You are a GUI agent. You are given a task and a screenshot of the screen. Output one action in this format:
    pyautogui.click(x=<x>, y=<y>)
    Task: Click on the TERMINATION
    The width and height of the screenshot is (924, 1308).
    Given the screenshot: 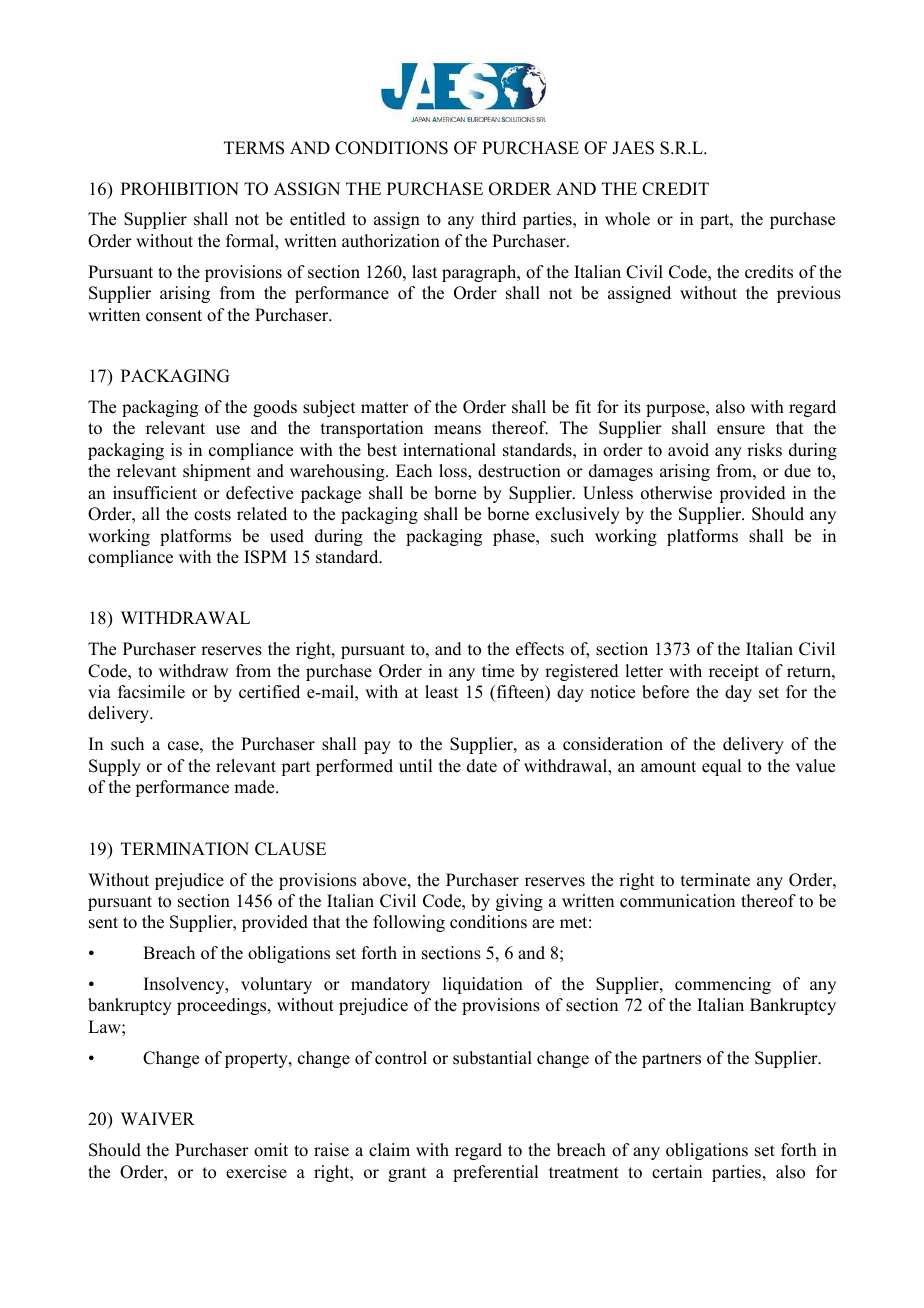 What is the action you would take?
    pyautogui.click(x=185, y=849)
